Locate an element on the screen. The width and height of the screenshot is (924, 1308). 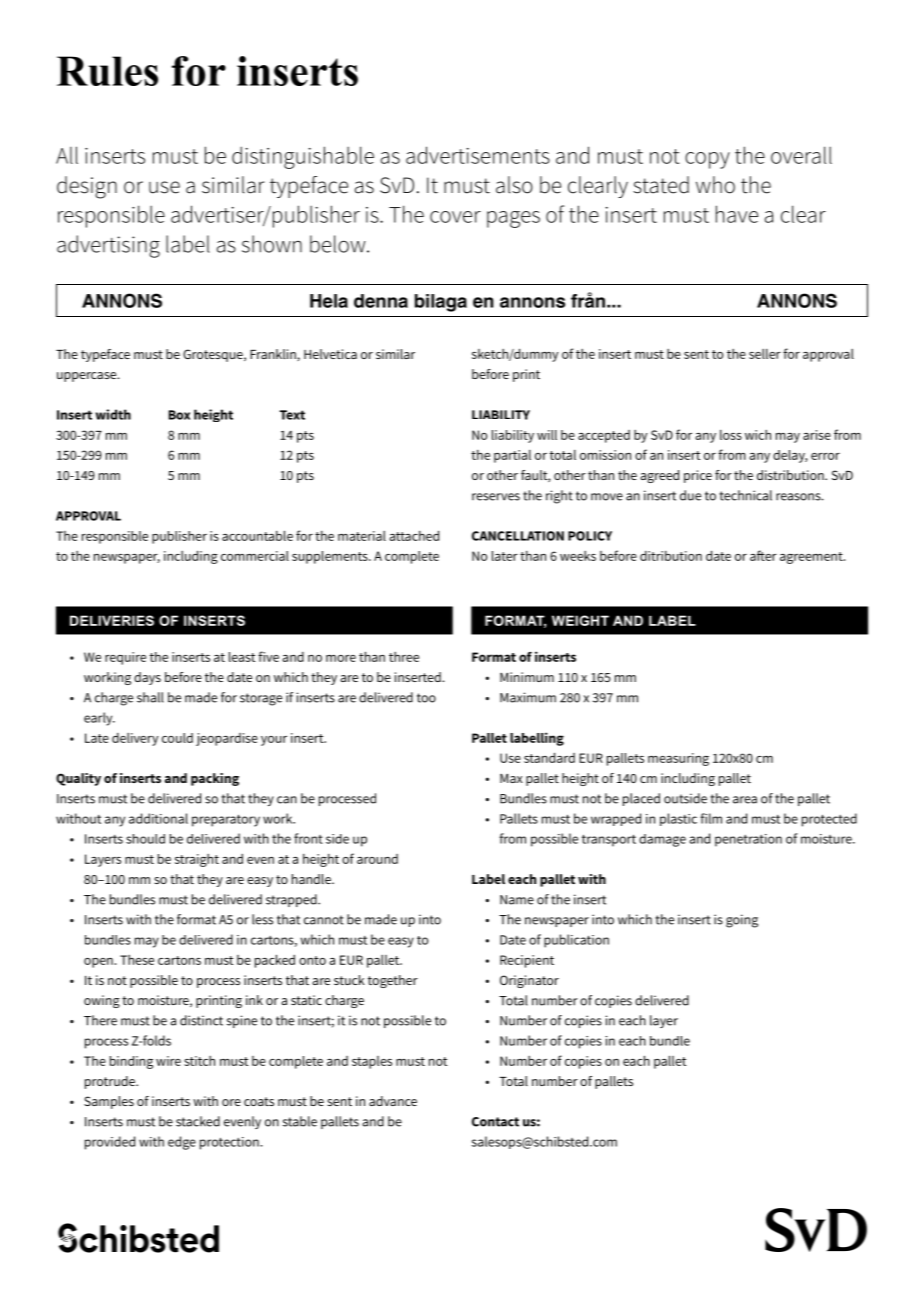
penetration is located at coordinates (748, 840).
